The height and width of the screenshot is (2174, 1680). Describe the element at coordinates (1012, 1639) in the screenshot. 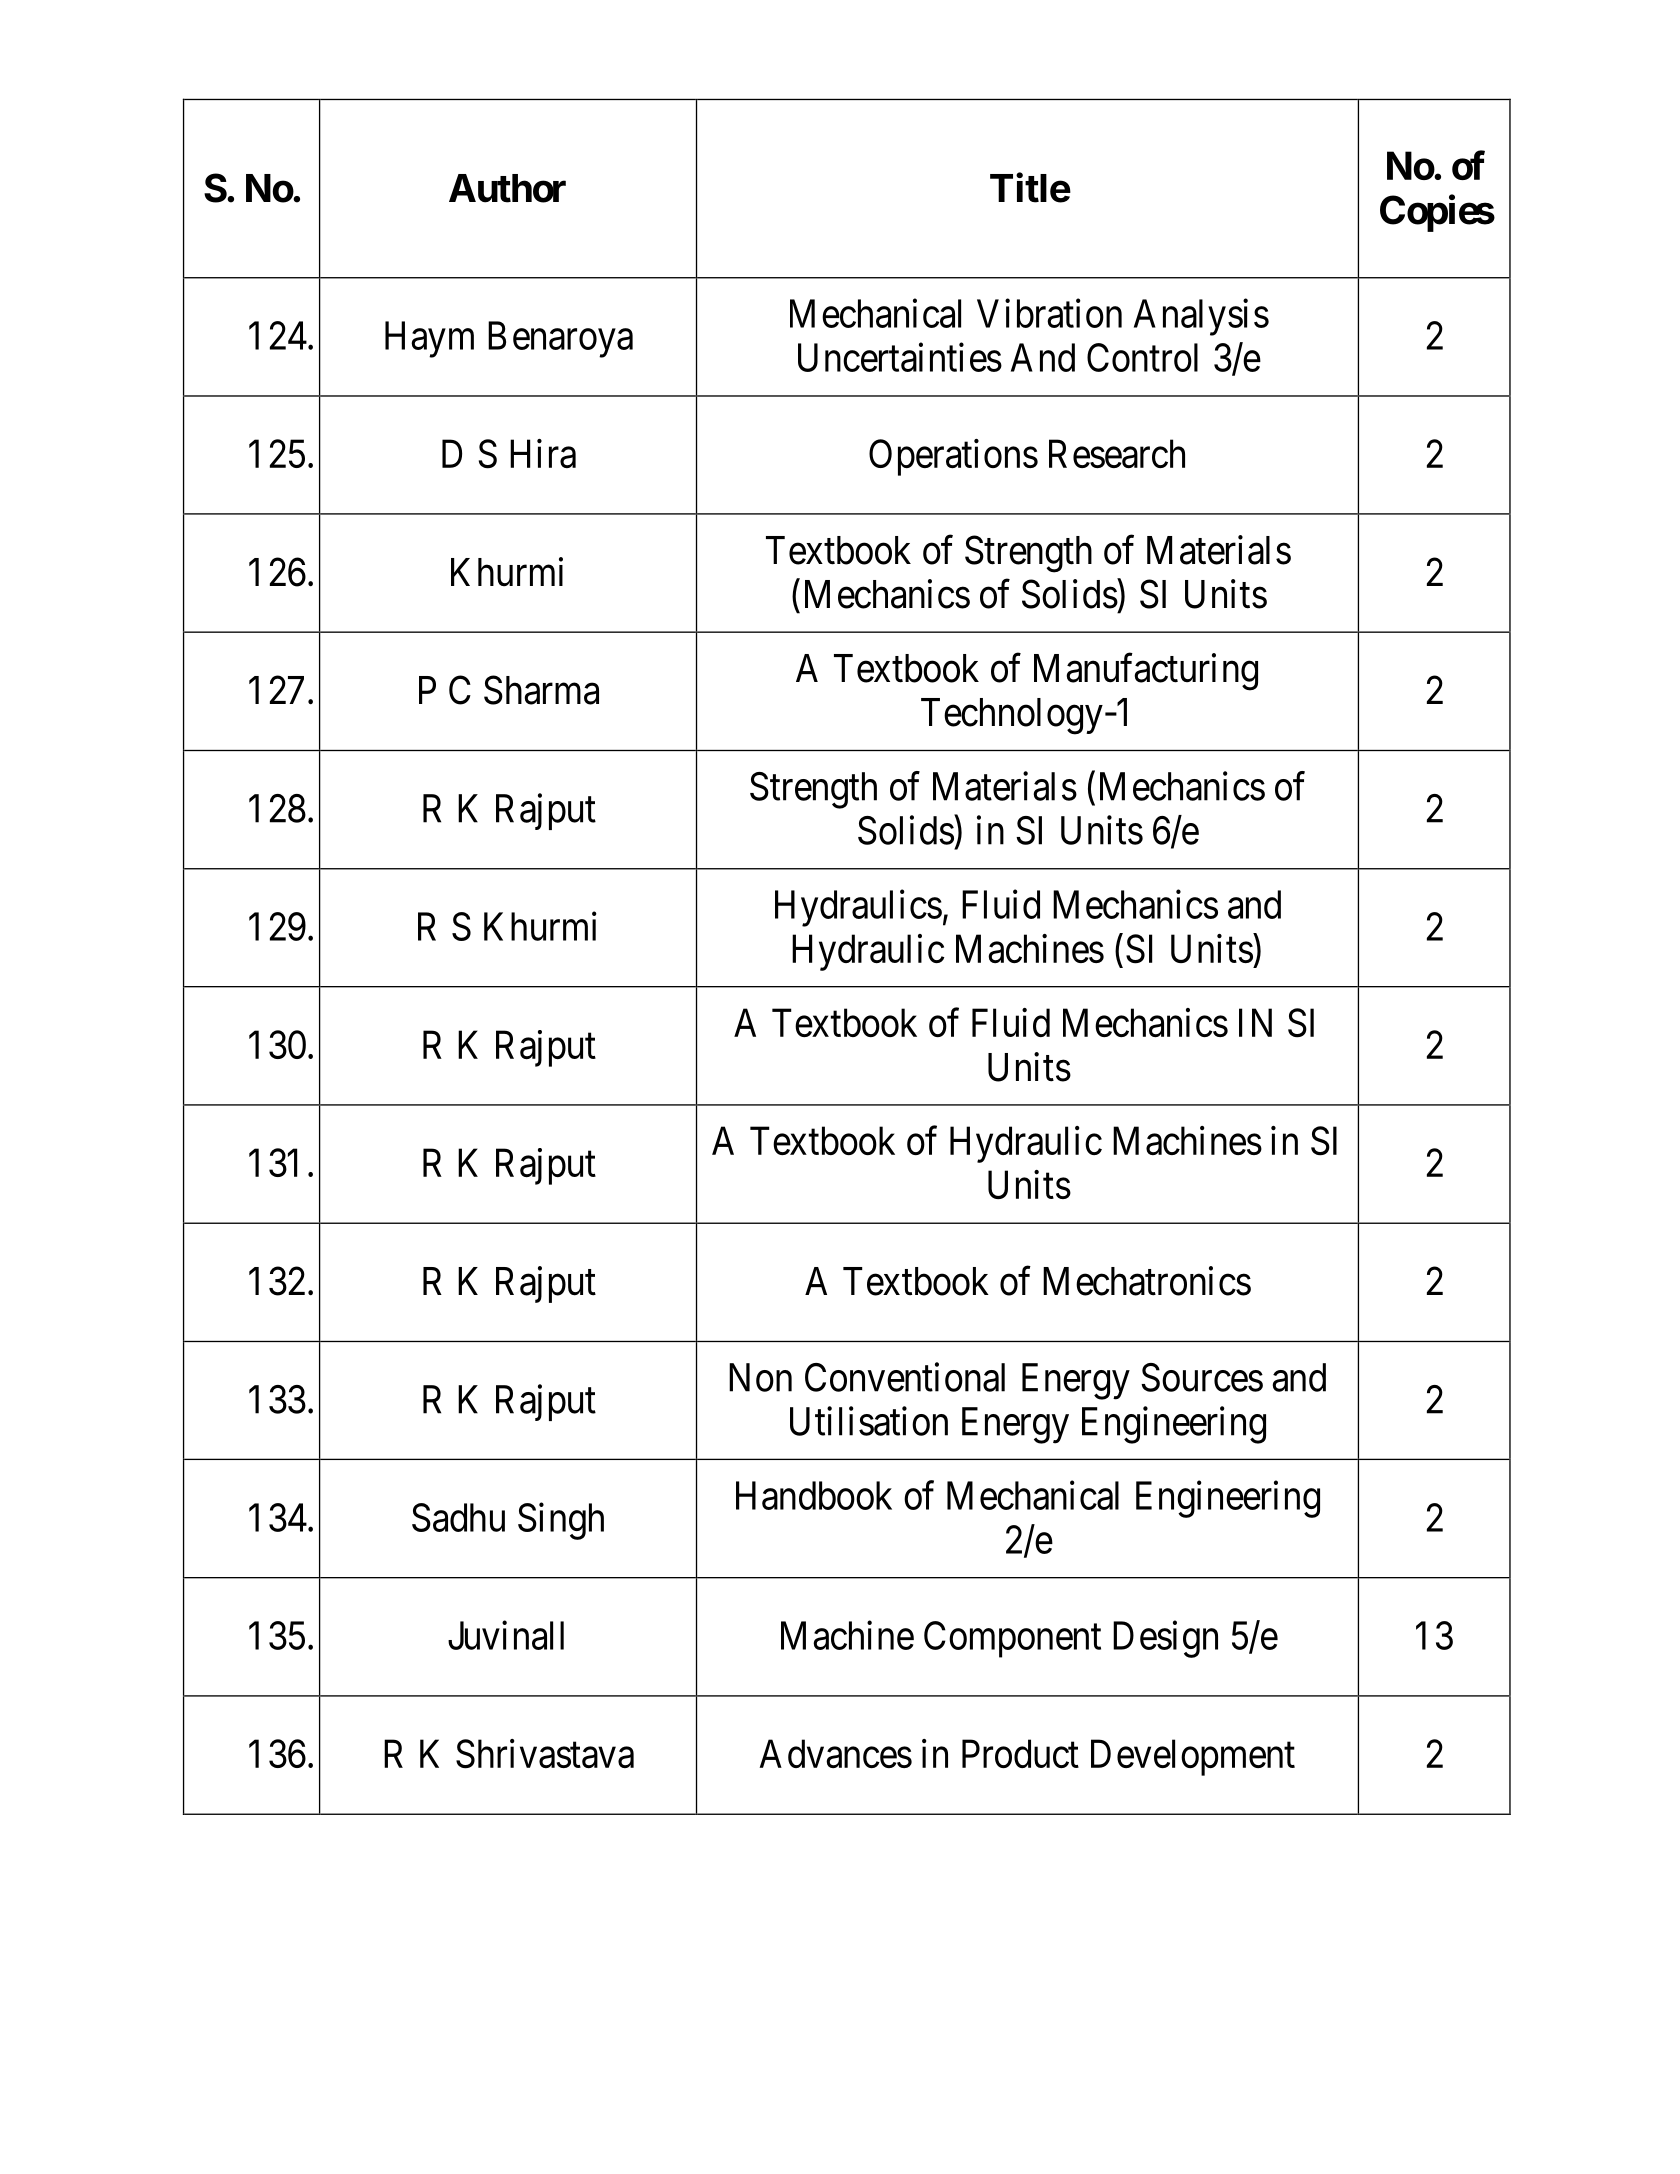

I see `Component` at that location.
